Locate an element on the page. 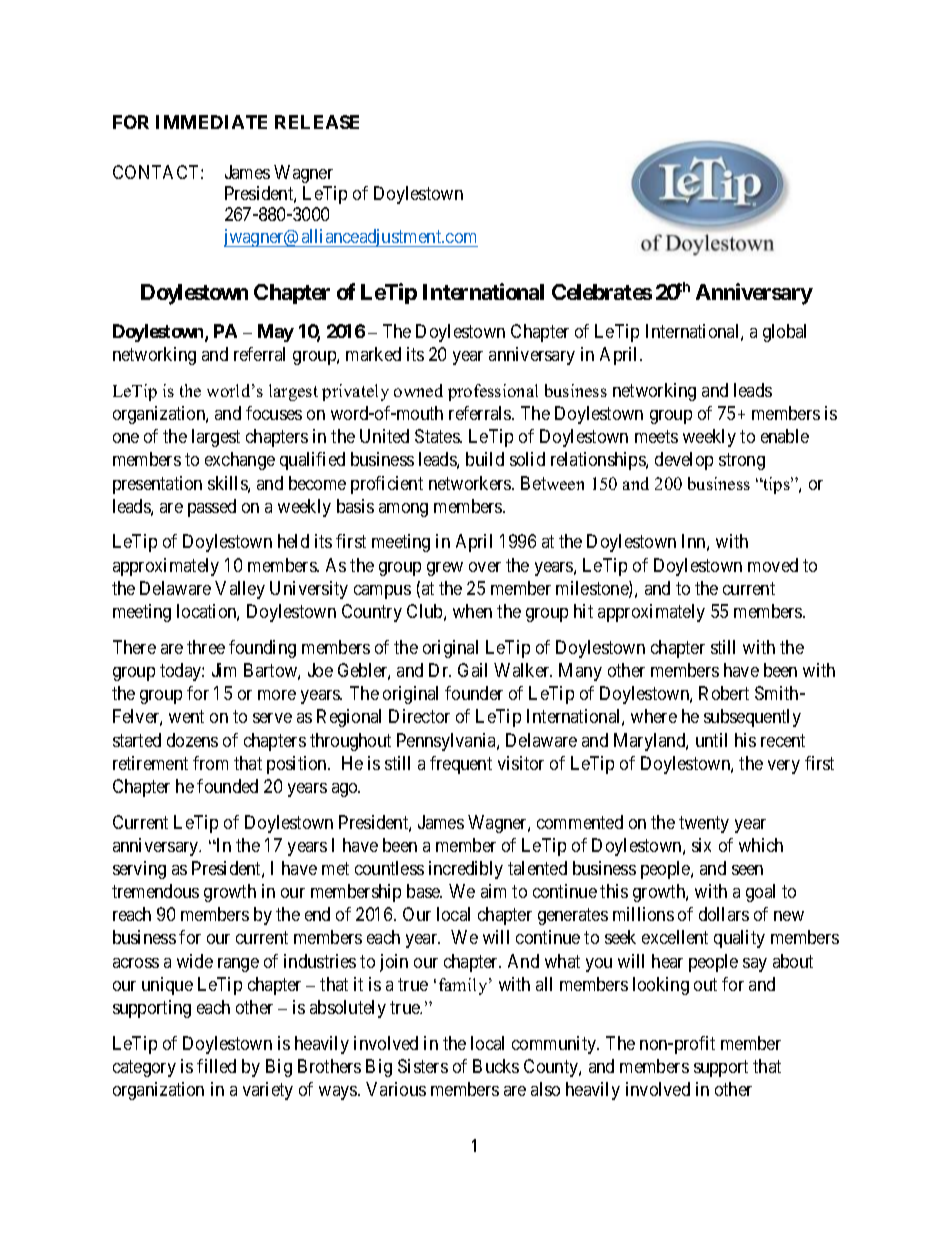  networkers is located at coordinates (471, 483).
